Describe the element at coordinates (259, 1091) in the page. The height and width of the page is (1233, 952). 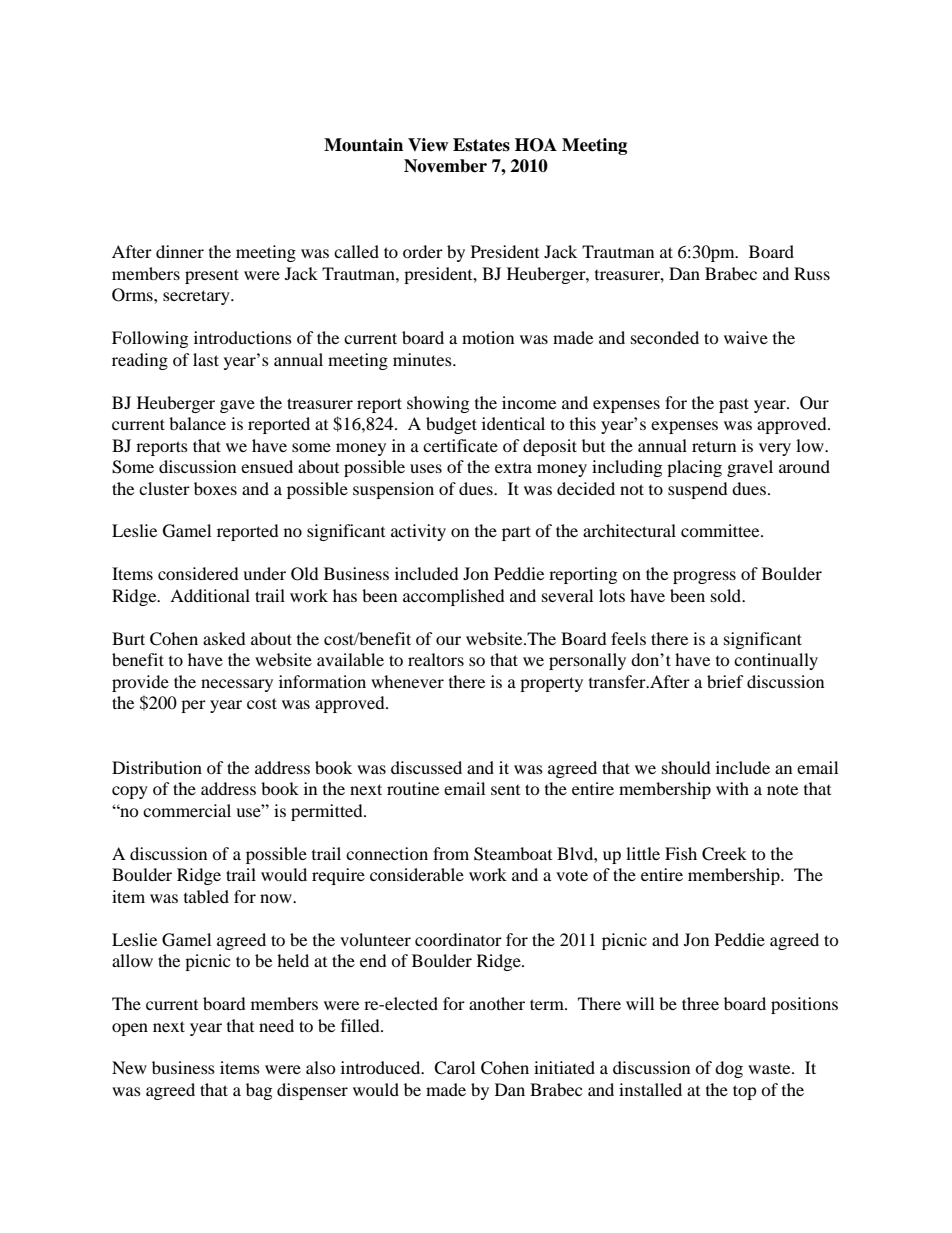
I see `bag` at that location.
